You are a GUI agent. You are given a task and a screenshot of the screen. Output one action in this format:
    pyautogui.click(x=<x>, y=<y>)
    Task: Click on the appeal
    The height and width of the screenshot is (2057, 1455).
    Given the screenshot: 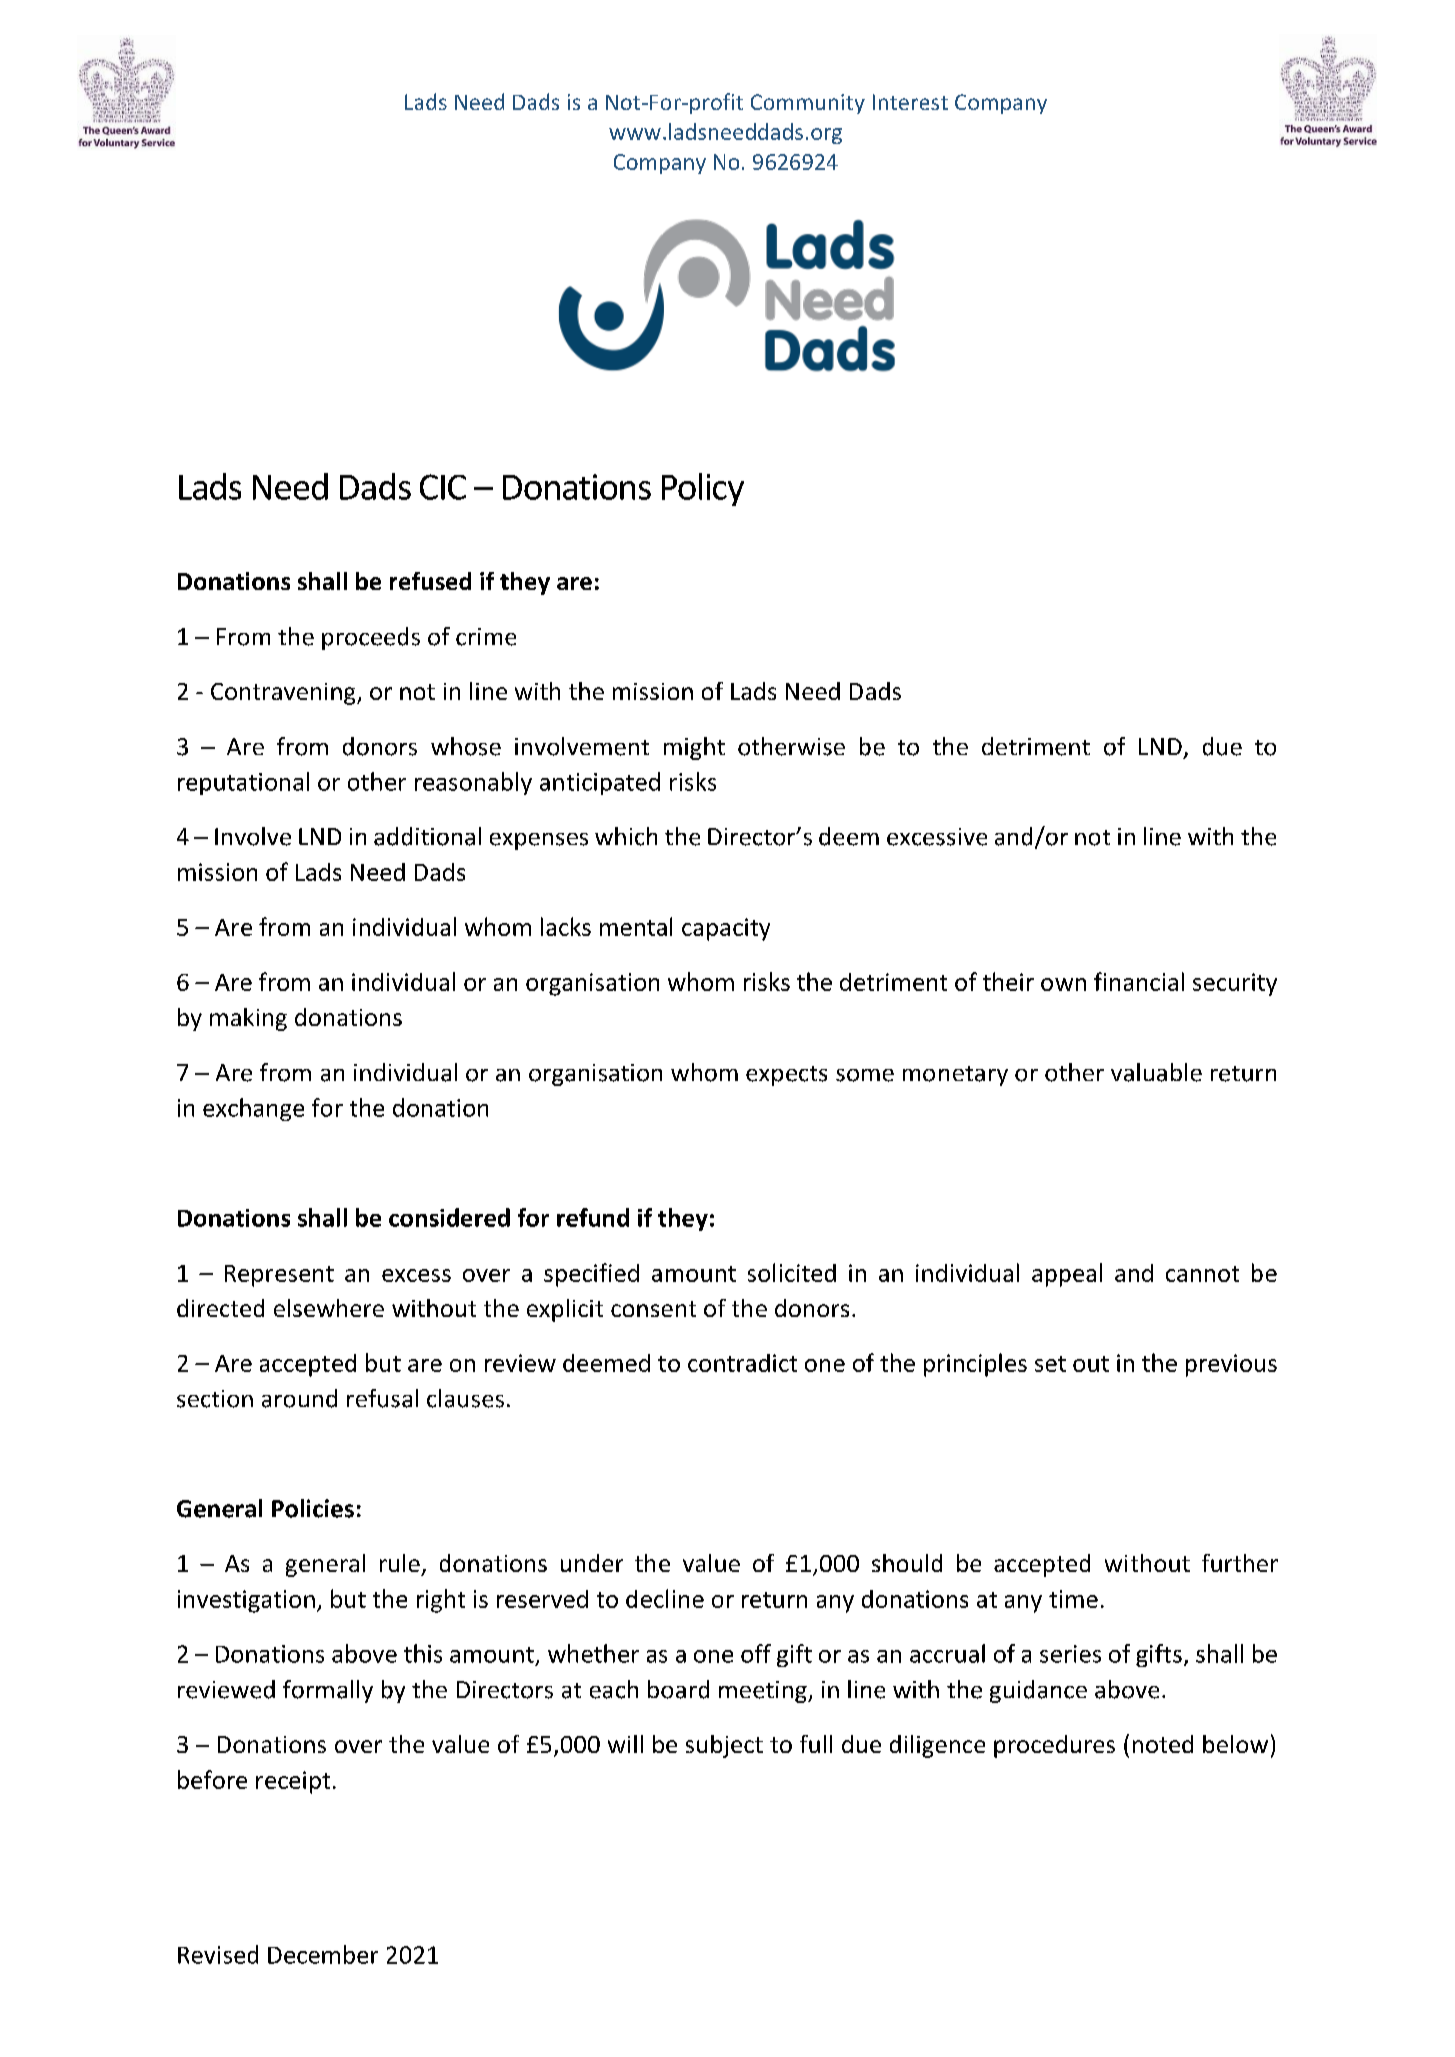 What is the action you would take?
    pyautogui.click(x=1067, y=1275)
